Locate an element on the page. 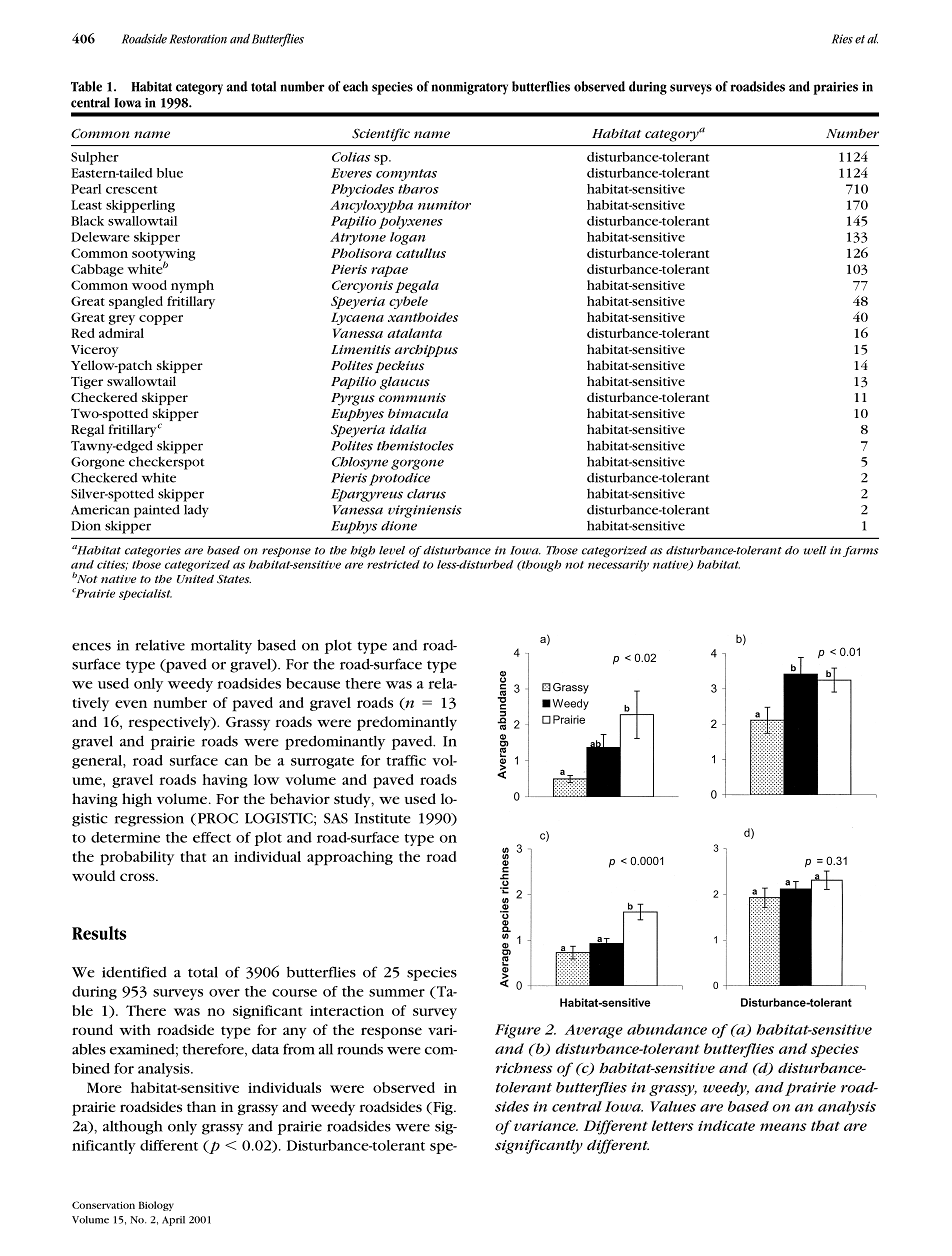 Image resolution: width=952 pixels, height=1256 pixels. well is located at coordinates (815, 550).
